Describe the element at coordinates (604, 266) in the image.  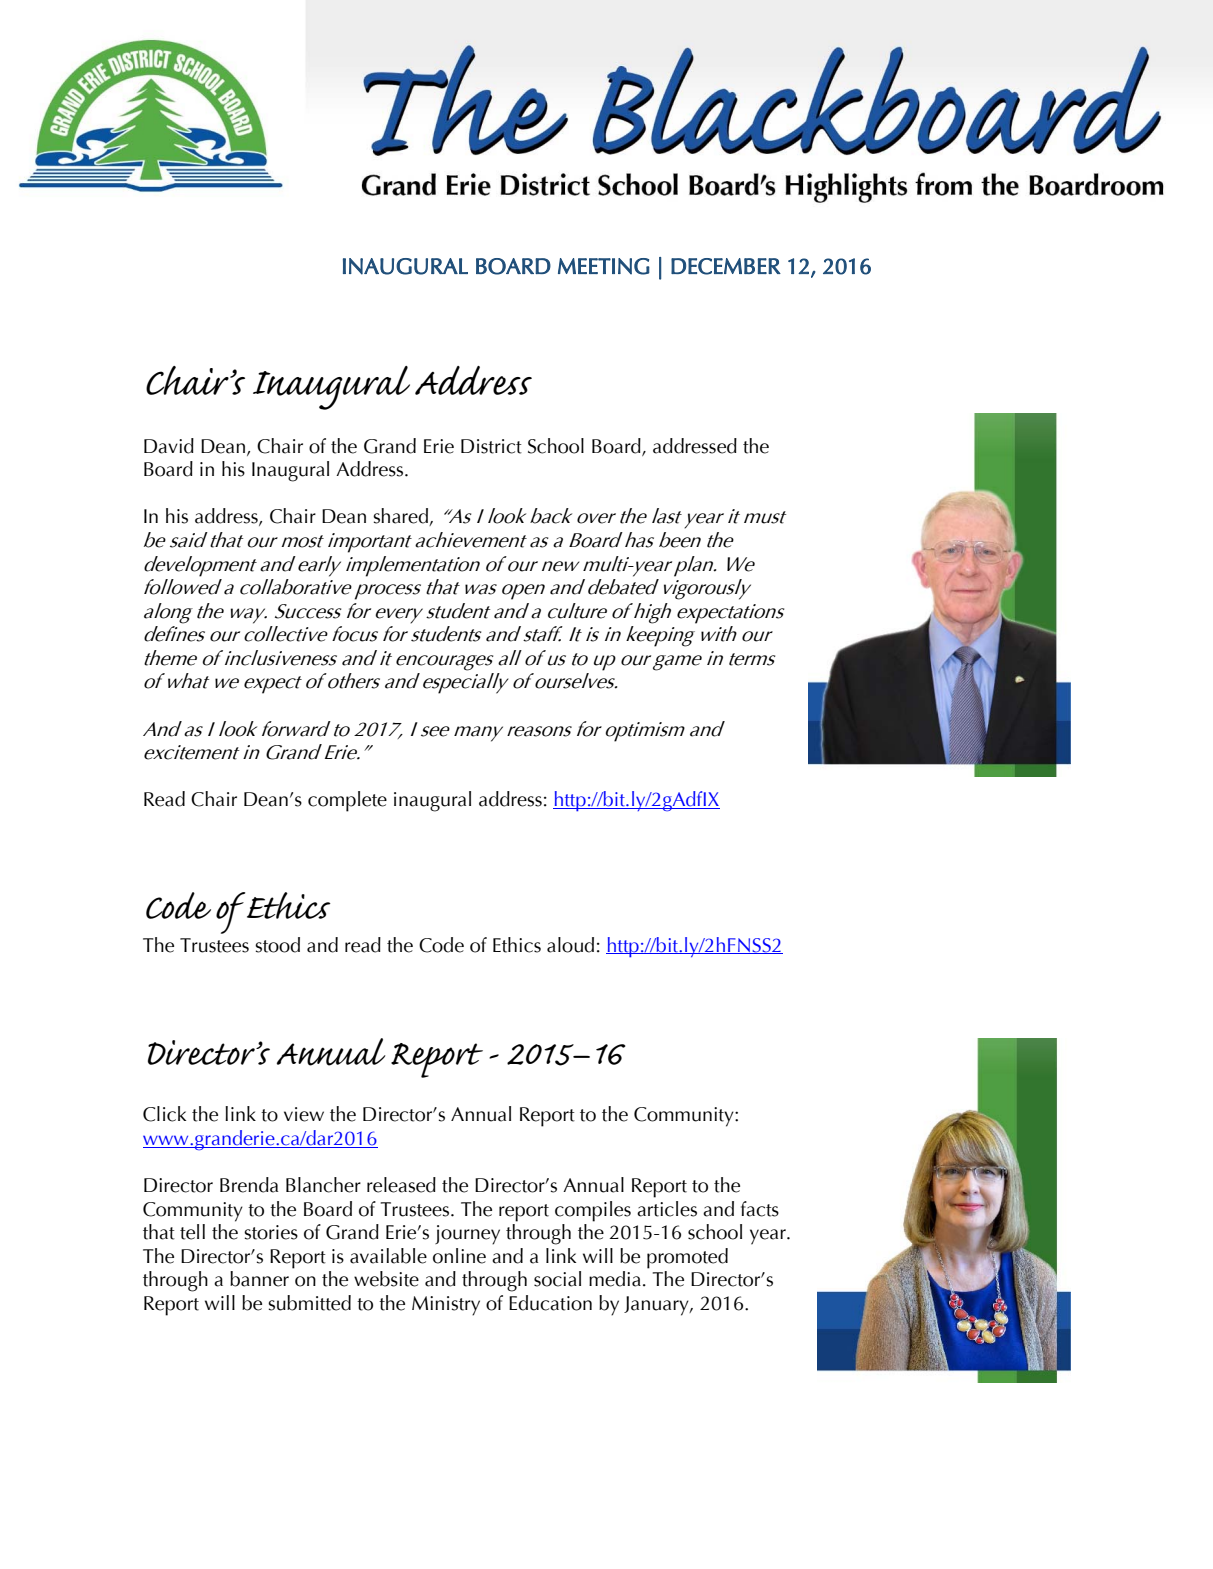
I see `MEETING` at that location.
